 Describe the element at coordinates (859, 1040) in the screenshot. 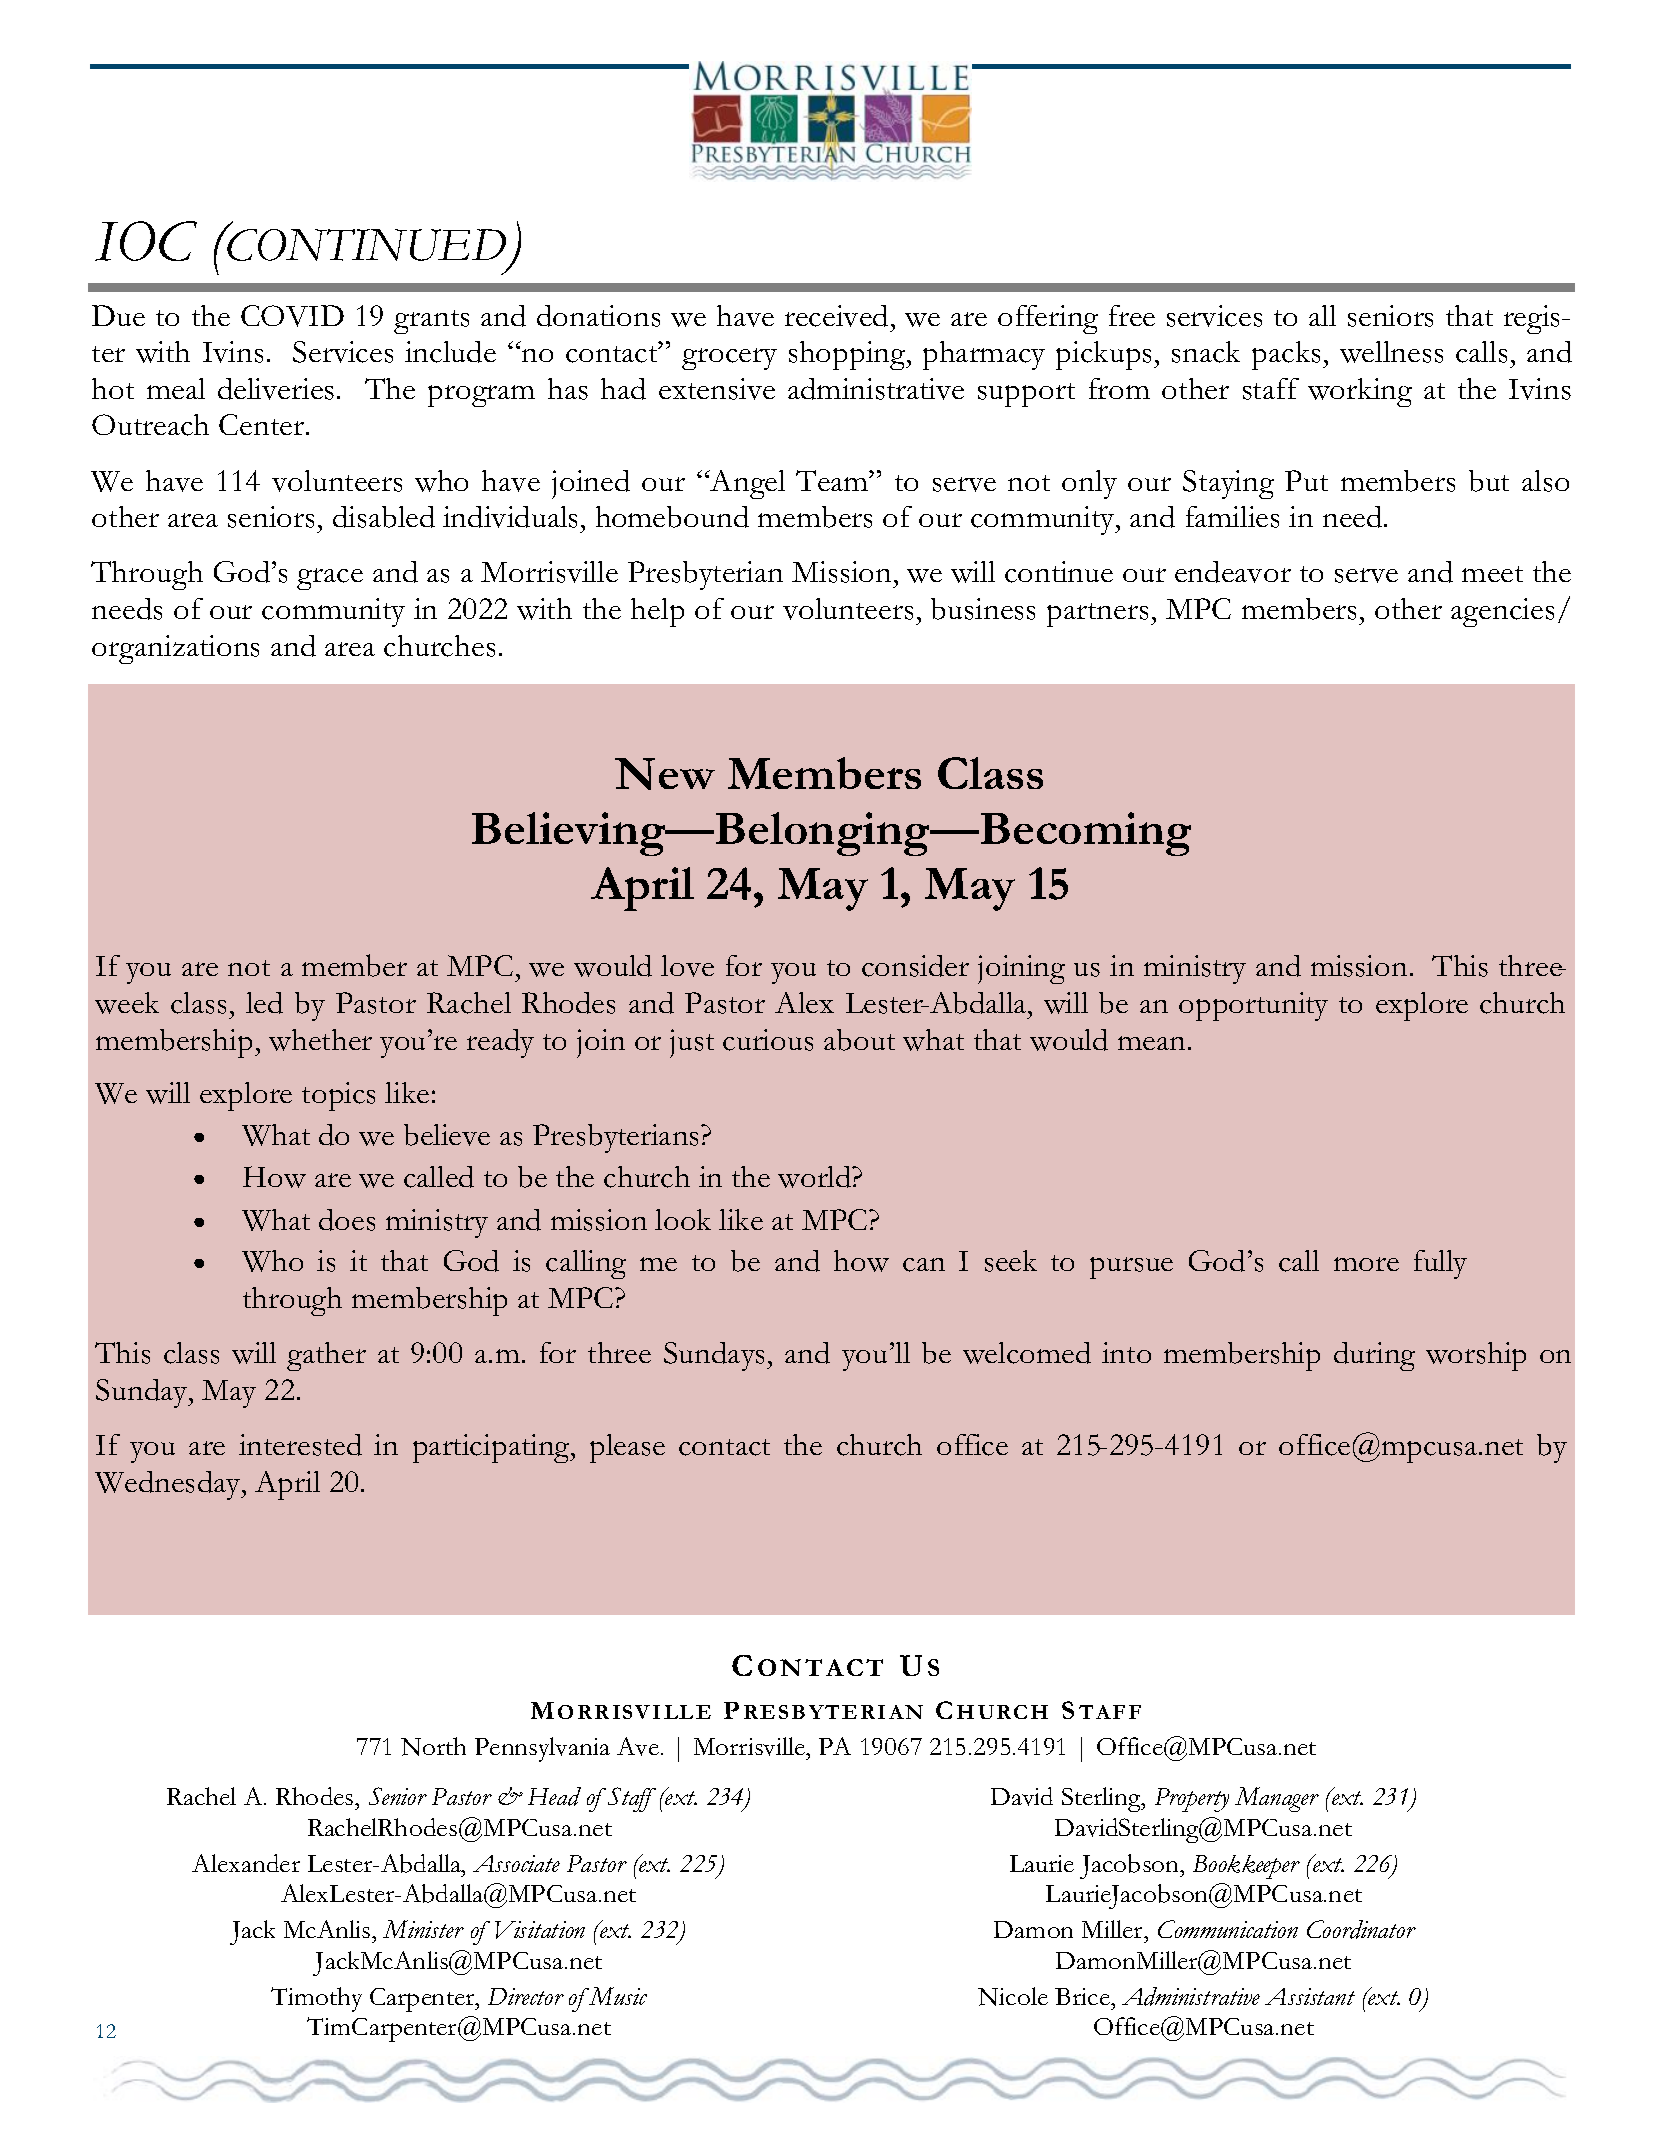

I see `about` at that location.
